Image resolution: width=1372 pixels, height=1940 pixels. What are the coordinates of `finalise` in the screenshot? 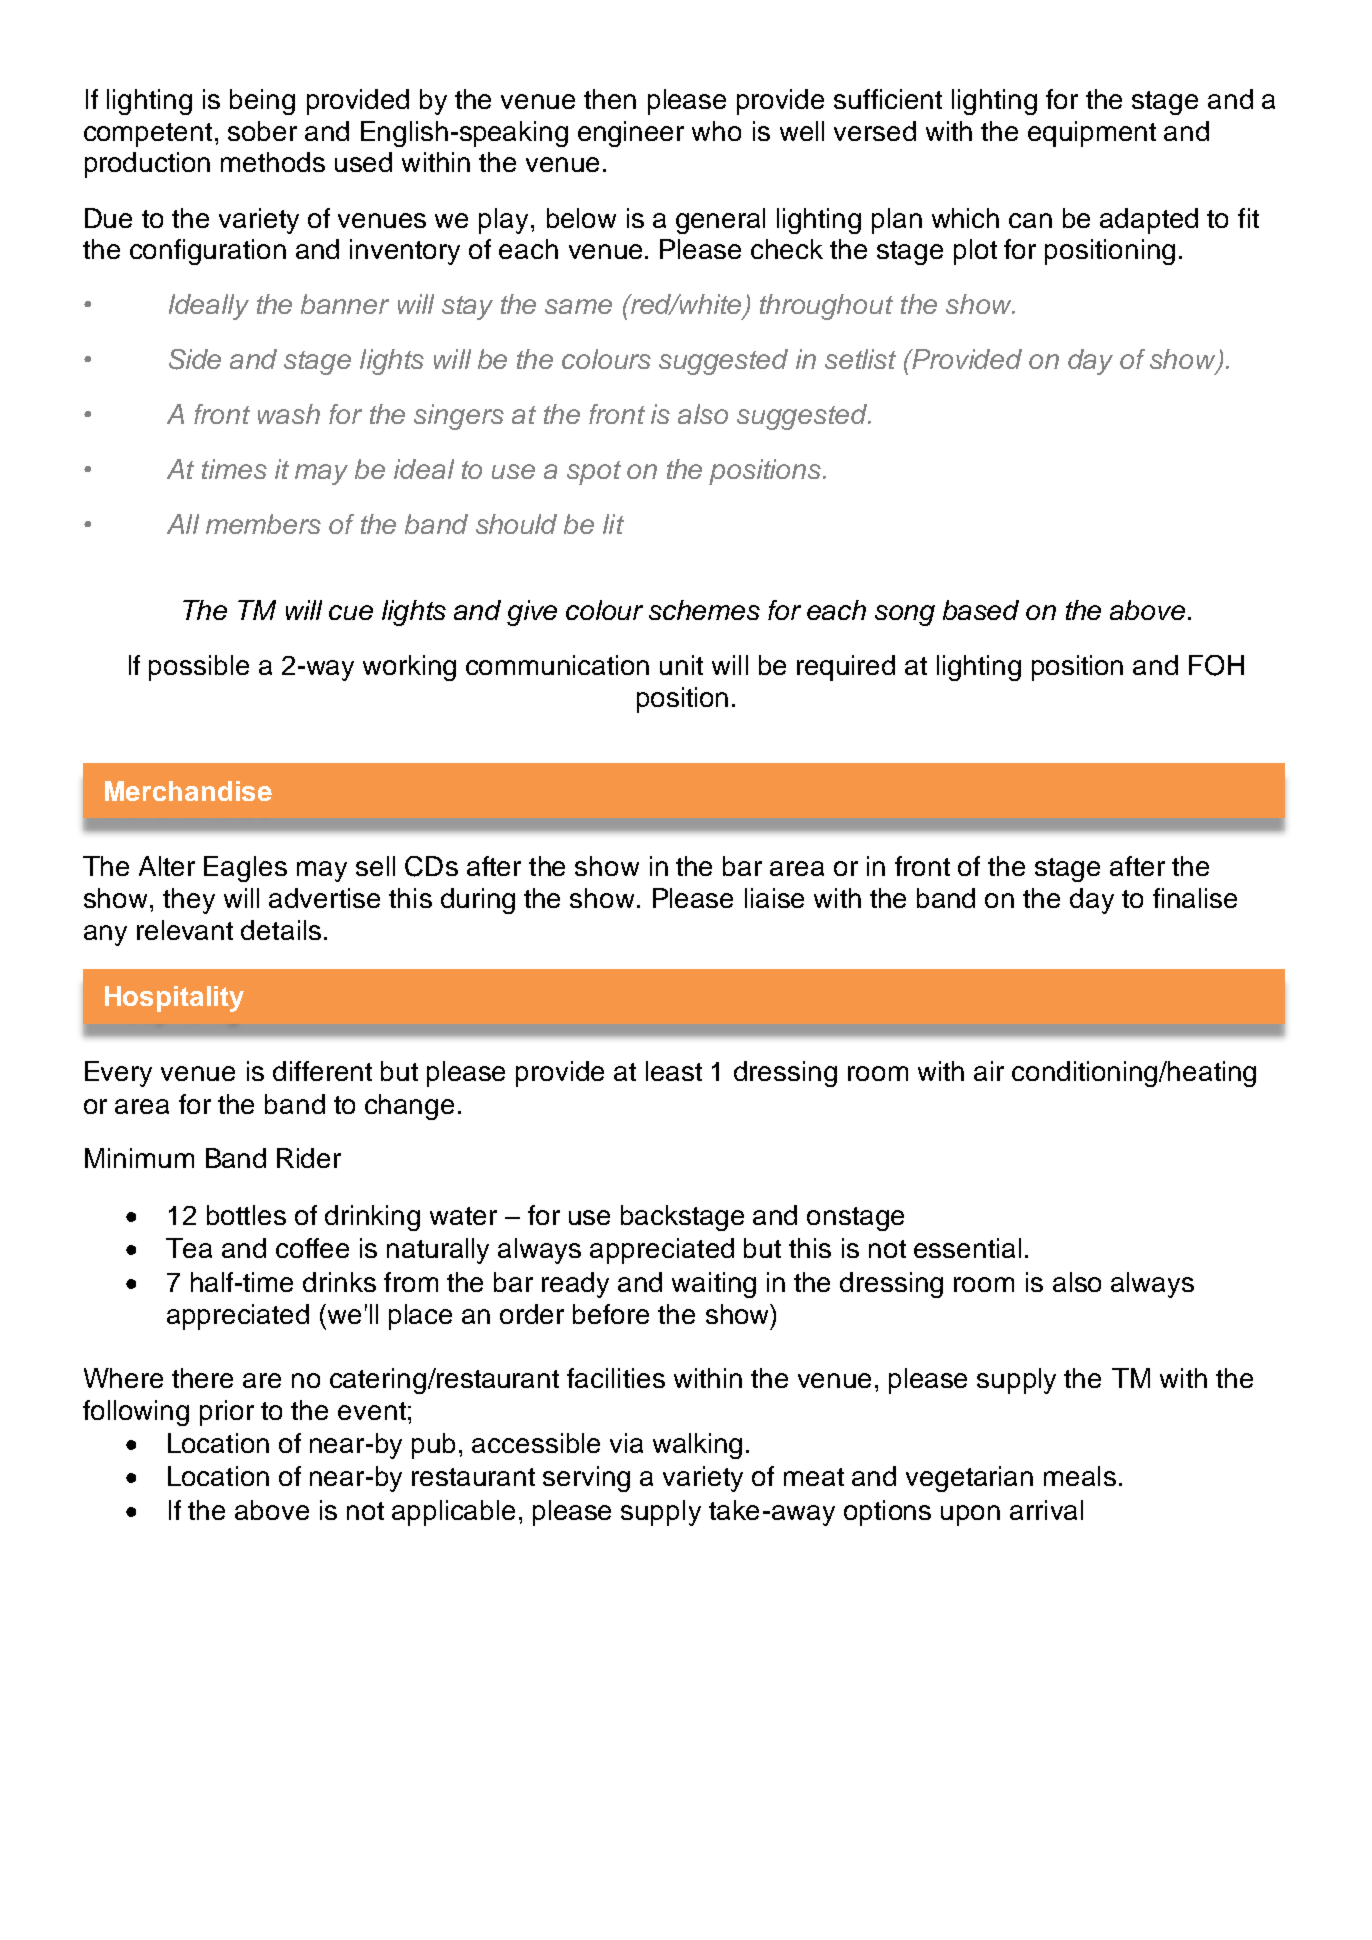 It's located at (1195, 898).
